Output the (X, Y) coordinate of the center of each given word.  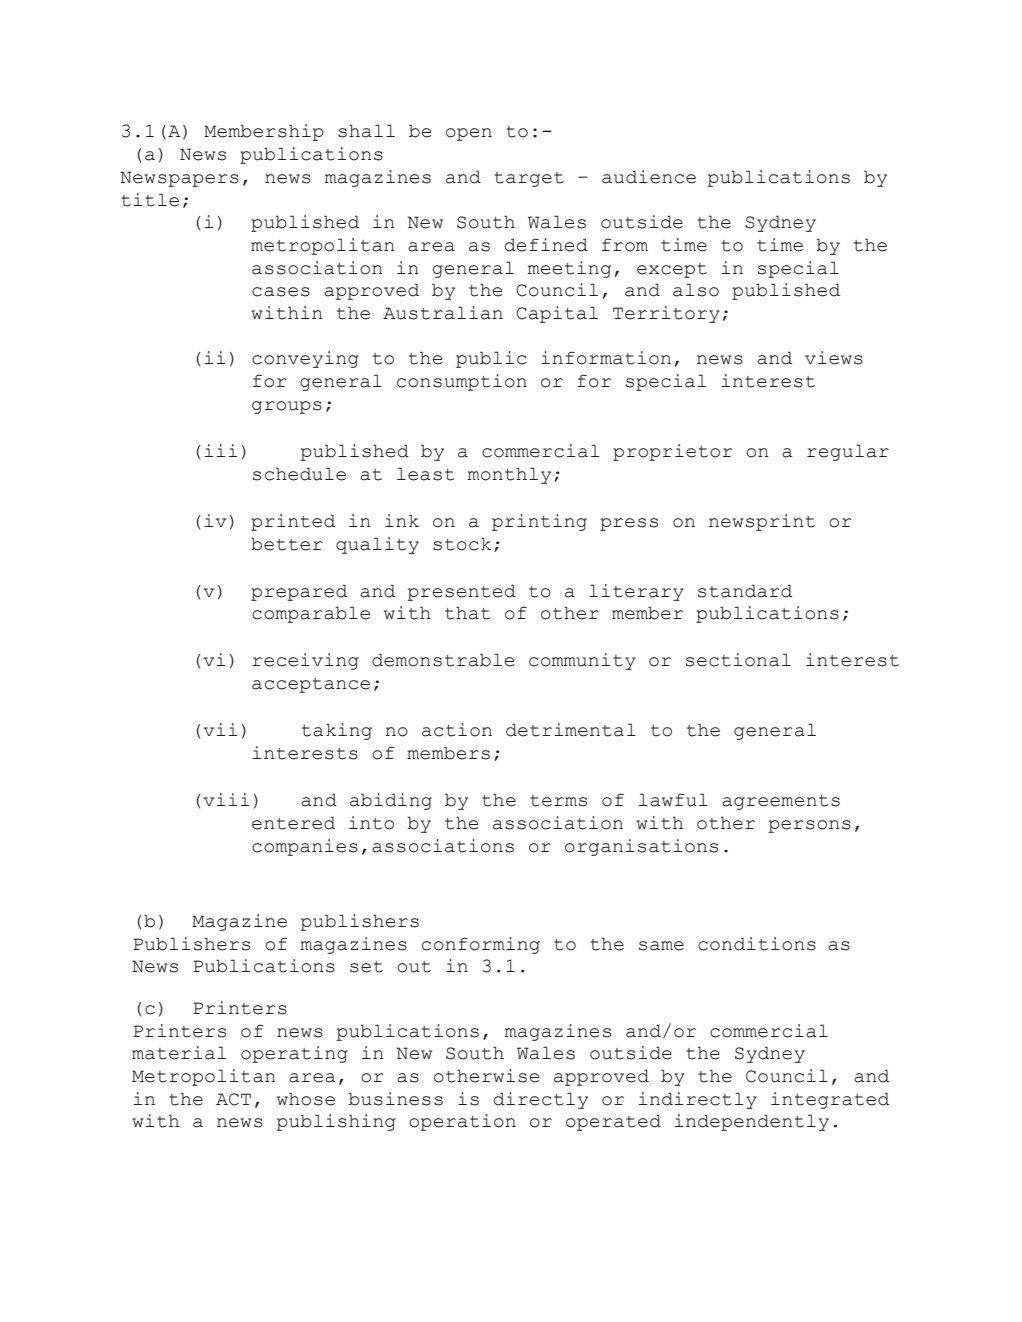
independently (752, 1122)
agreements (781, 802)
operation (462, 1122)
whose (306, 1099)
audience (649, 177)
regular (848, 452)
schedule (299, 474)
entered (293, 823)
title (150, 200)
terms (558, 801)
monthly (509, 475)
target (529, 179)
